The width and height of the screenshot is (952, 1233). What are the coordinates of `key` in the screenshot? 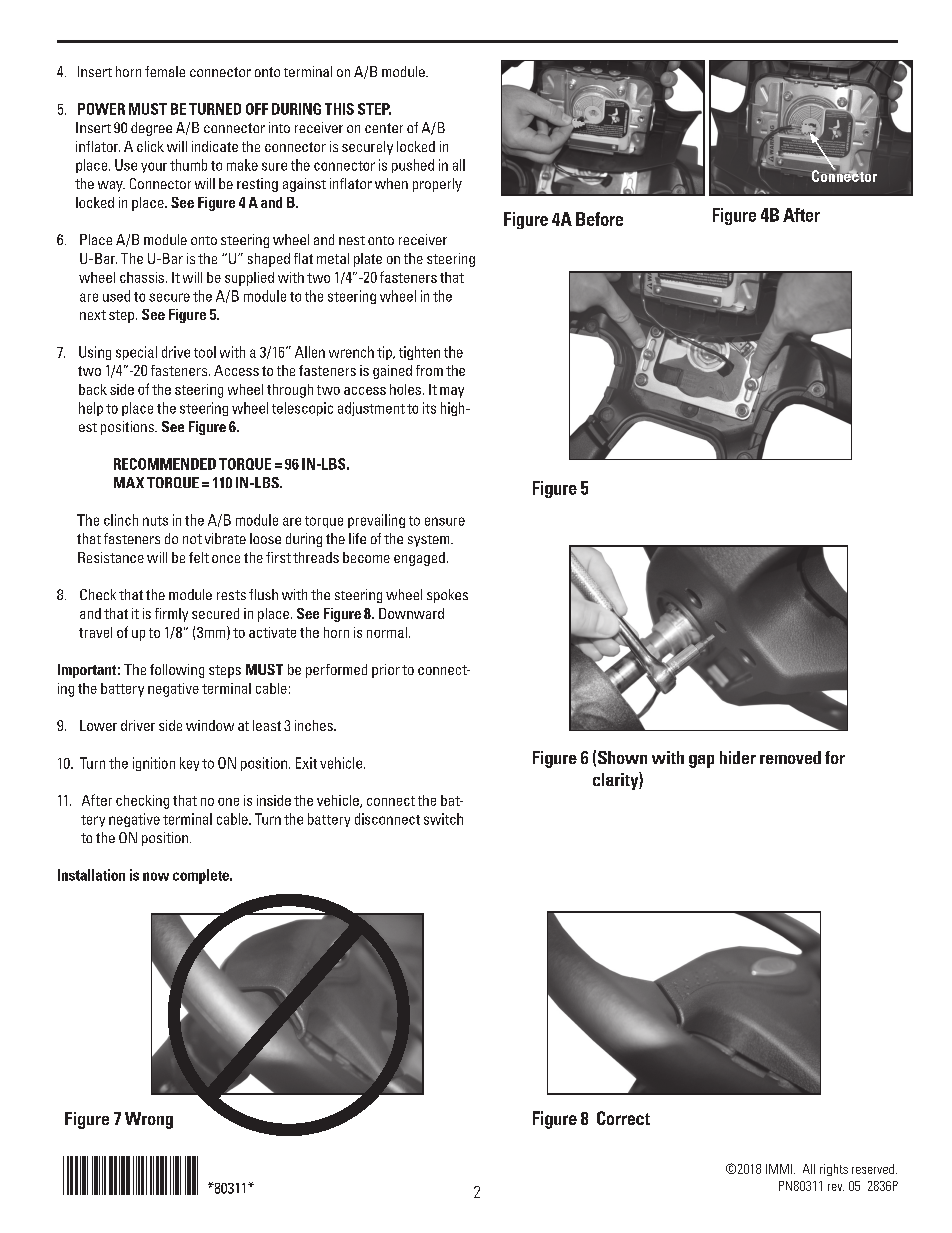 It's located at (189, 764).
